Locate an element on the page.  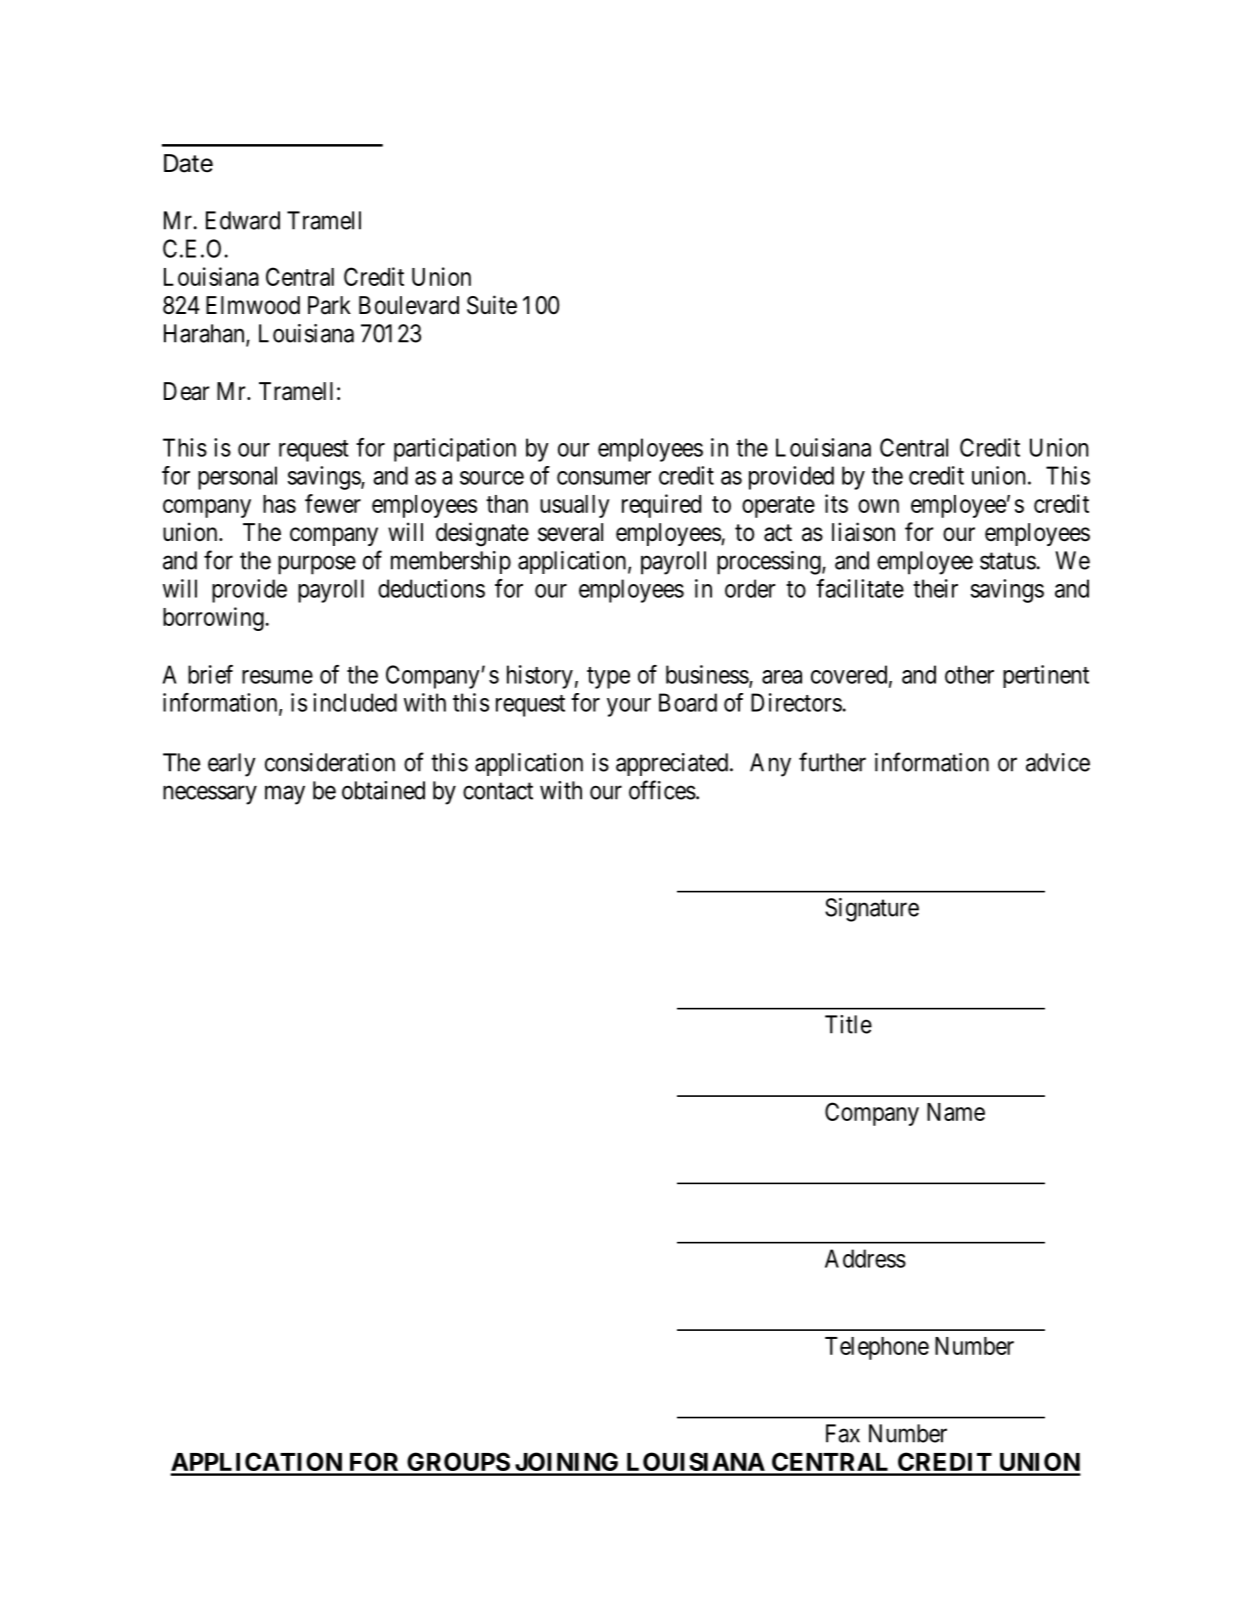
Edward is located at coordinates (243, 220).
